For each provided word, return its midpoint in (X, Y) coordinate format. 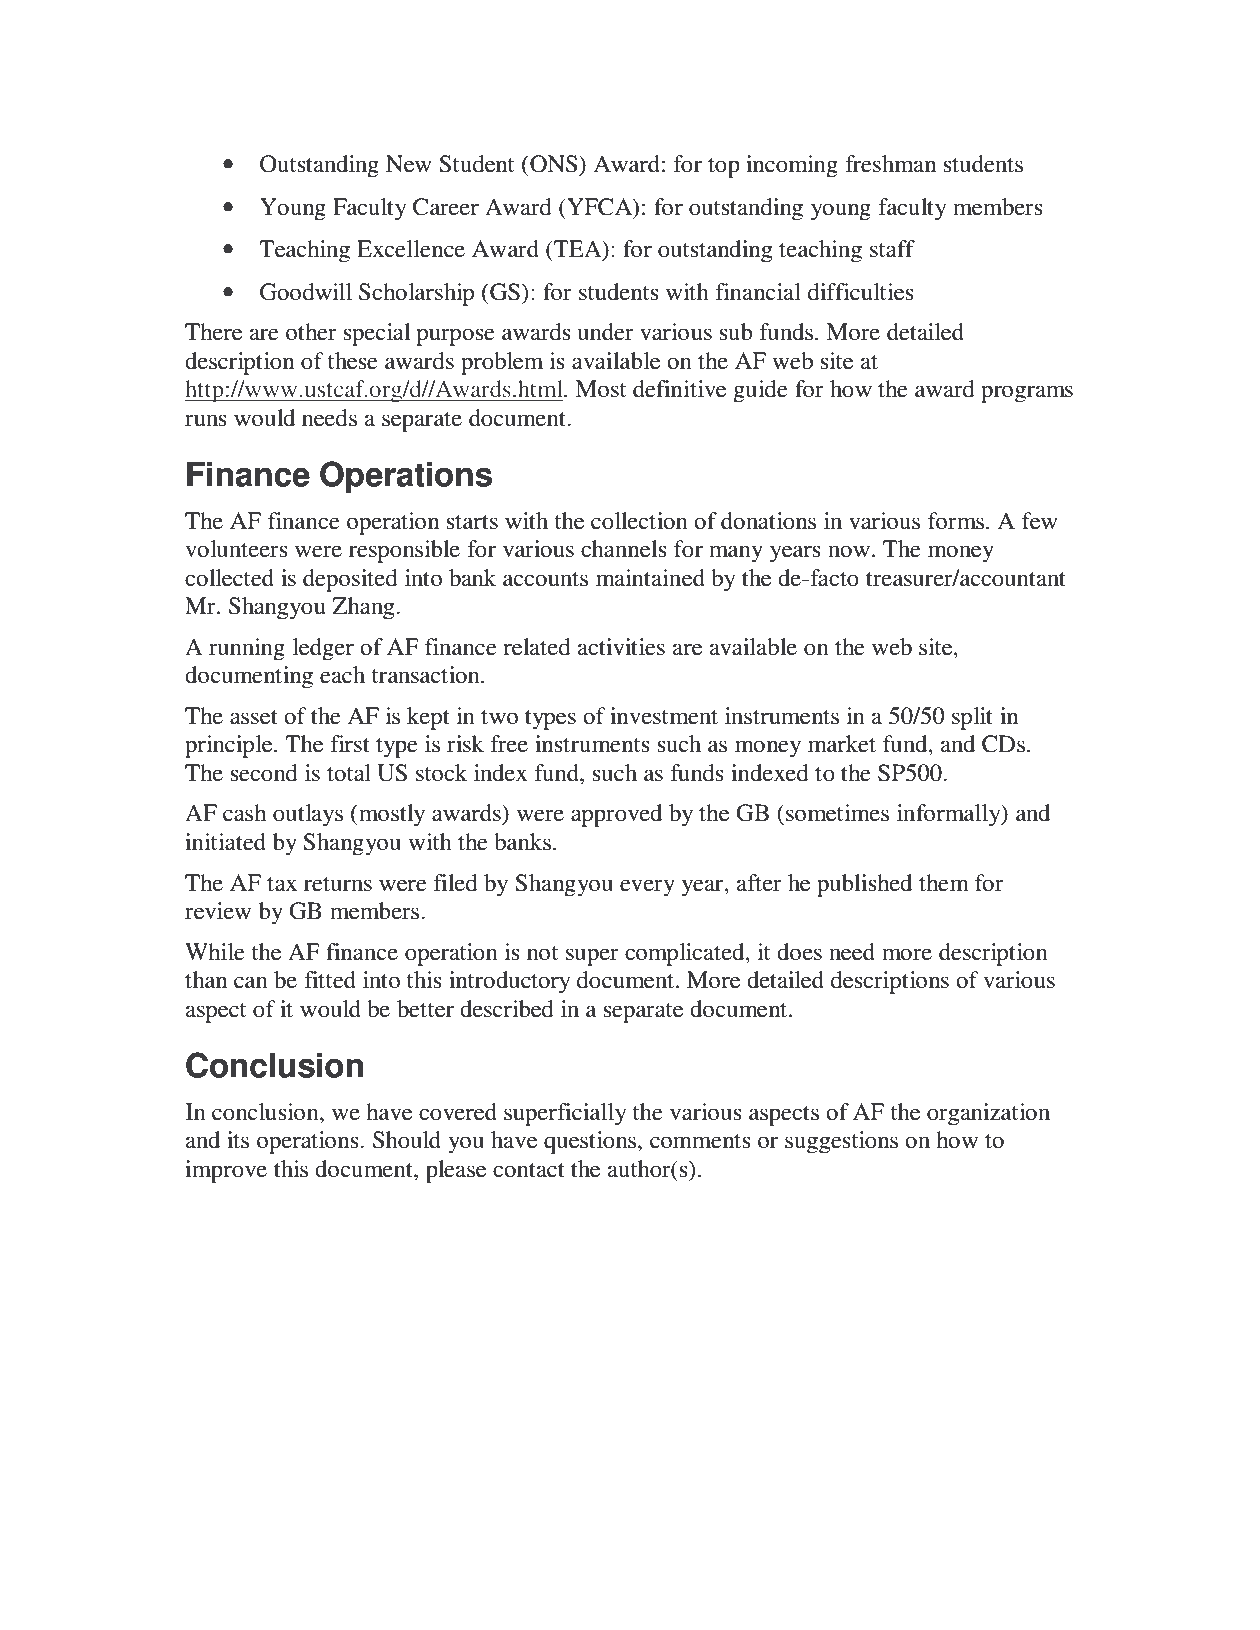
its (238, 1140)
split (972, 718)
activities (621, 647)
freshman (891, 164)
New (409, 164)
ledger (323, 649)
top (724, 168)
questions (591, 1142)
